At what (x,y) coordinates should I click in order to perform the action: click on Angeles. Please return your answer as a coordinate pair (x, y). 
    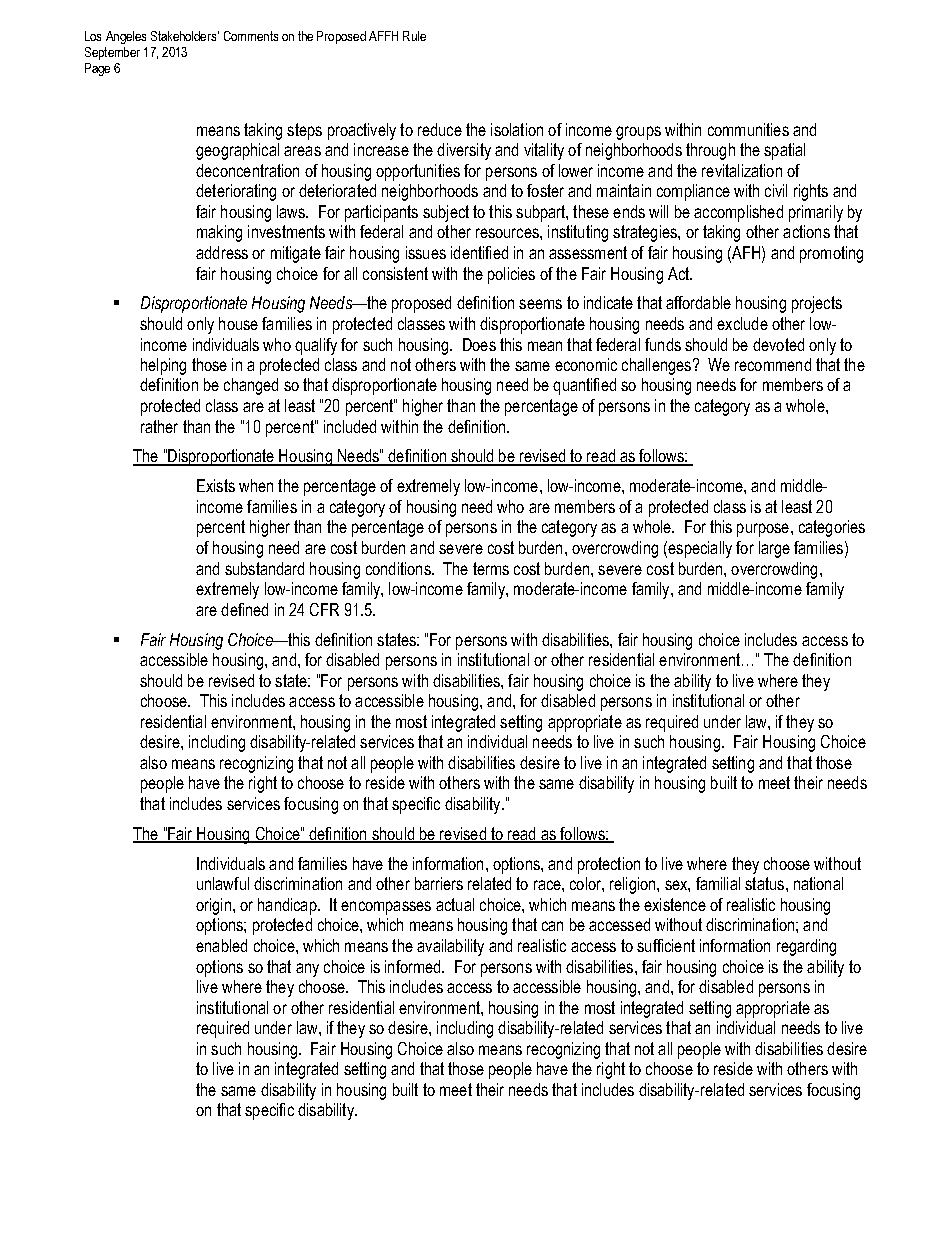
    Looking at the image, I should click on (126, 37).
